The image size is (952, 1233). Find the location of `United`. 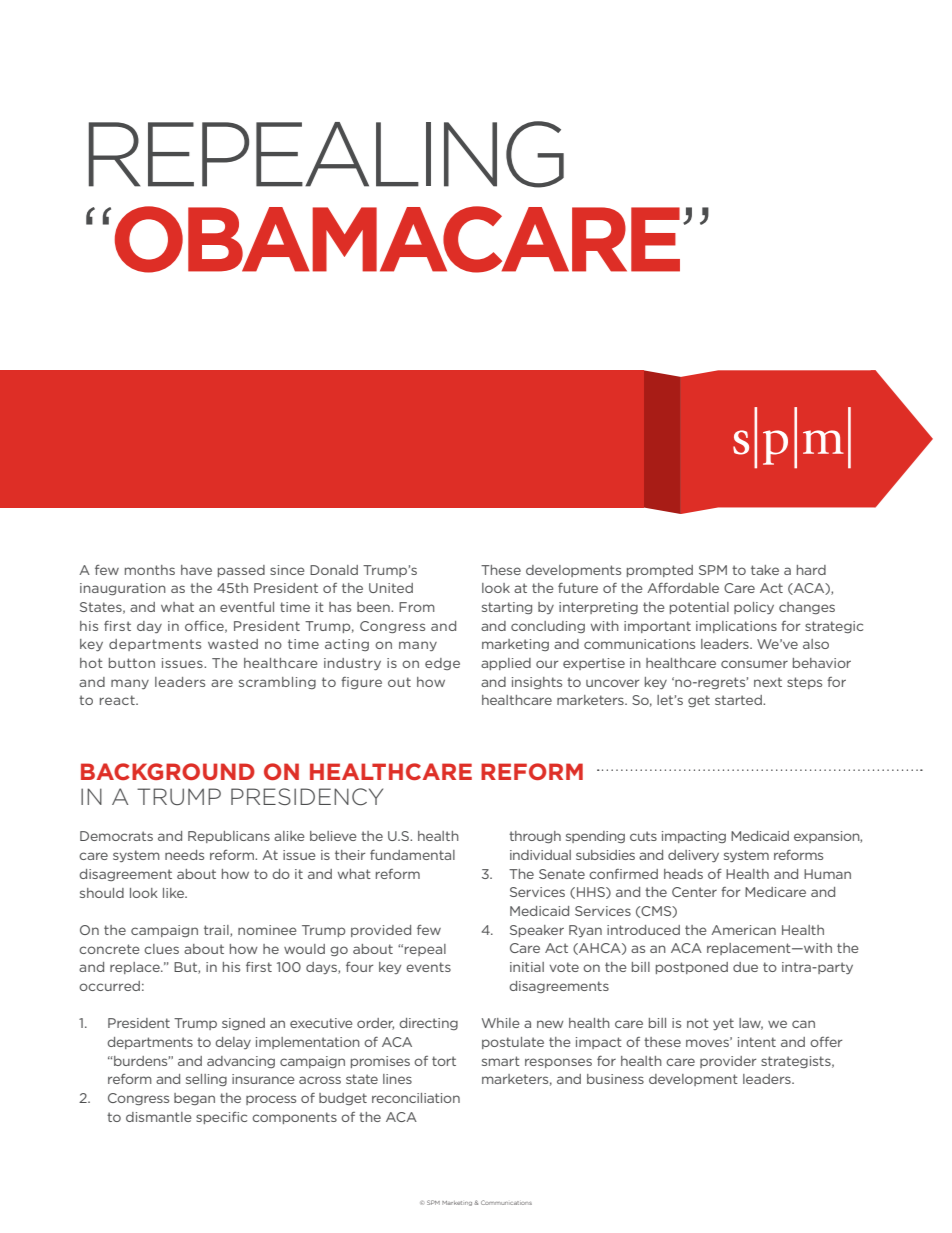

United is located at coordinates (391, 588).
